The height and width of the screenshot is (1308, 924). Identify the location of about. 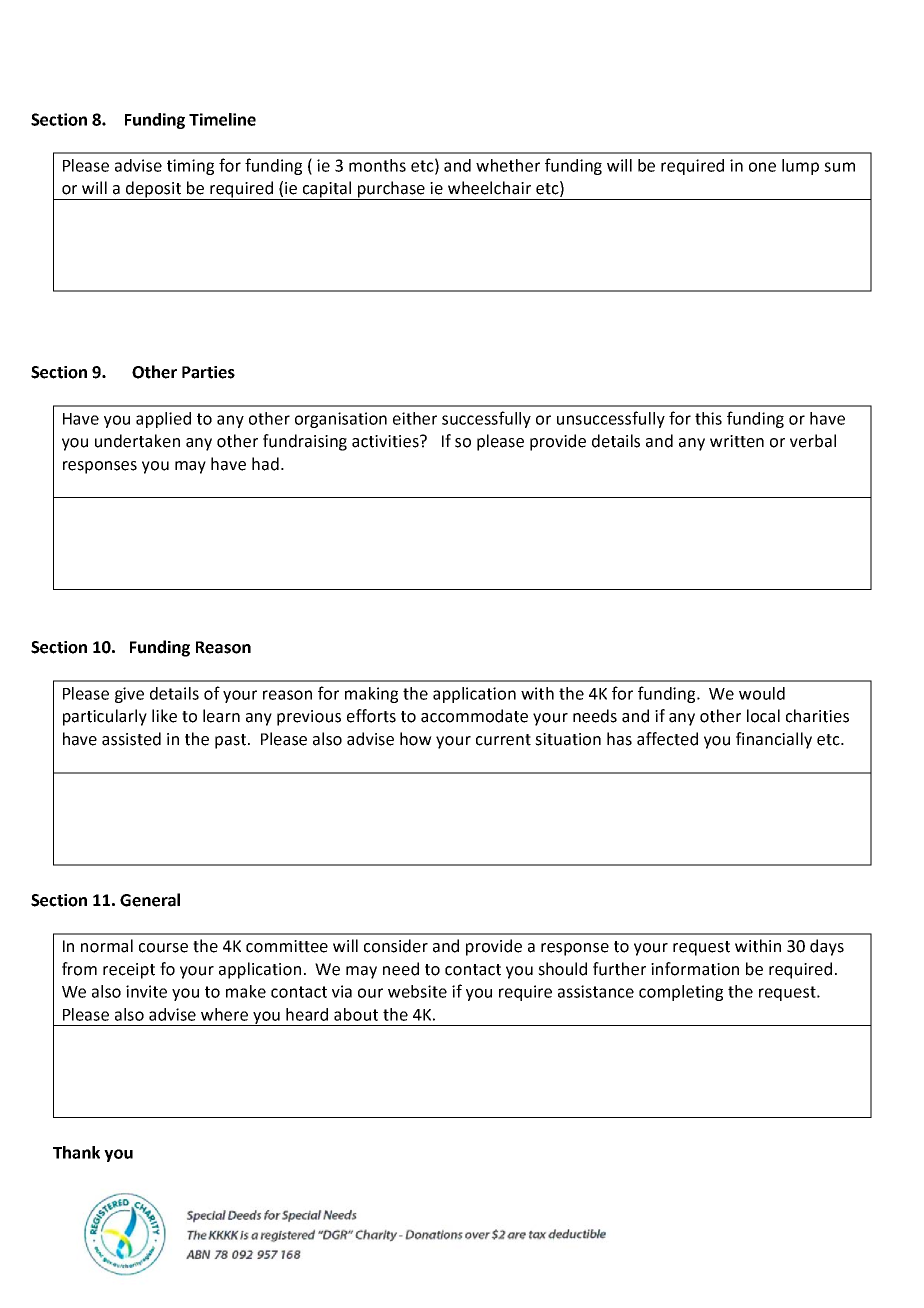
(356, 1014).
